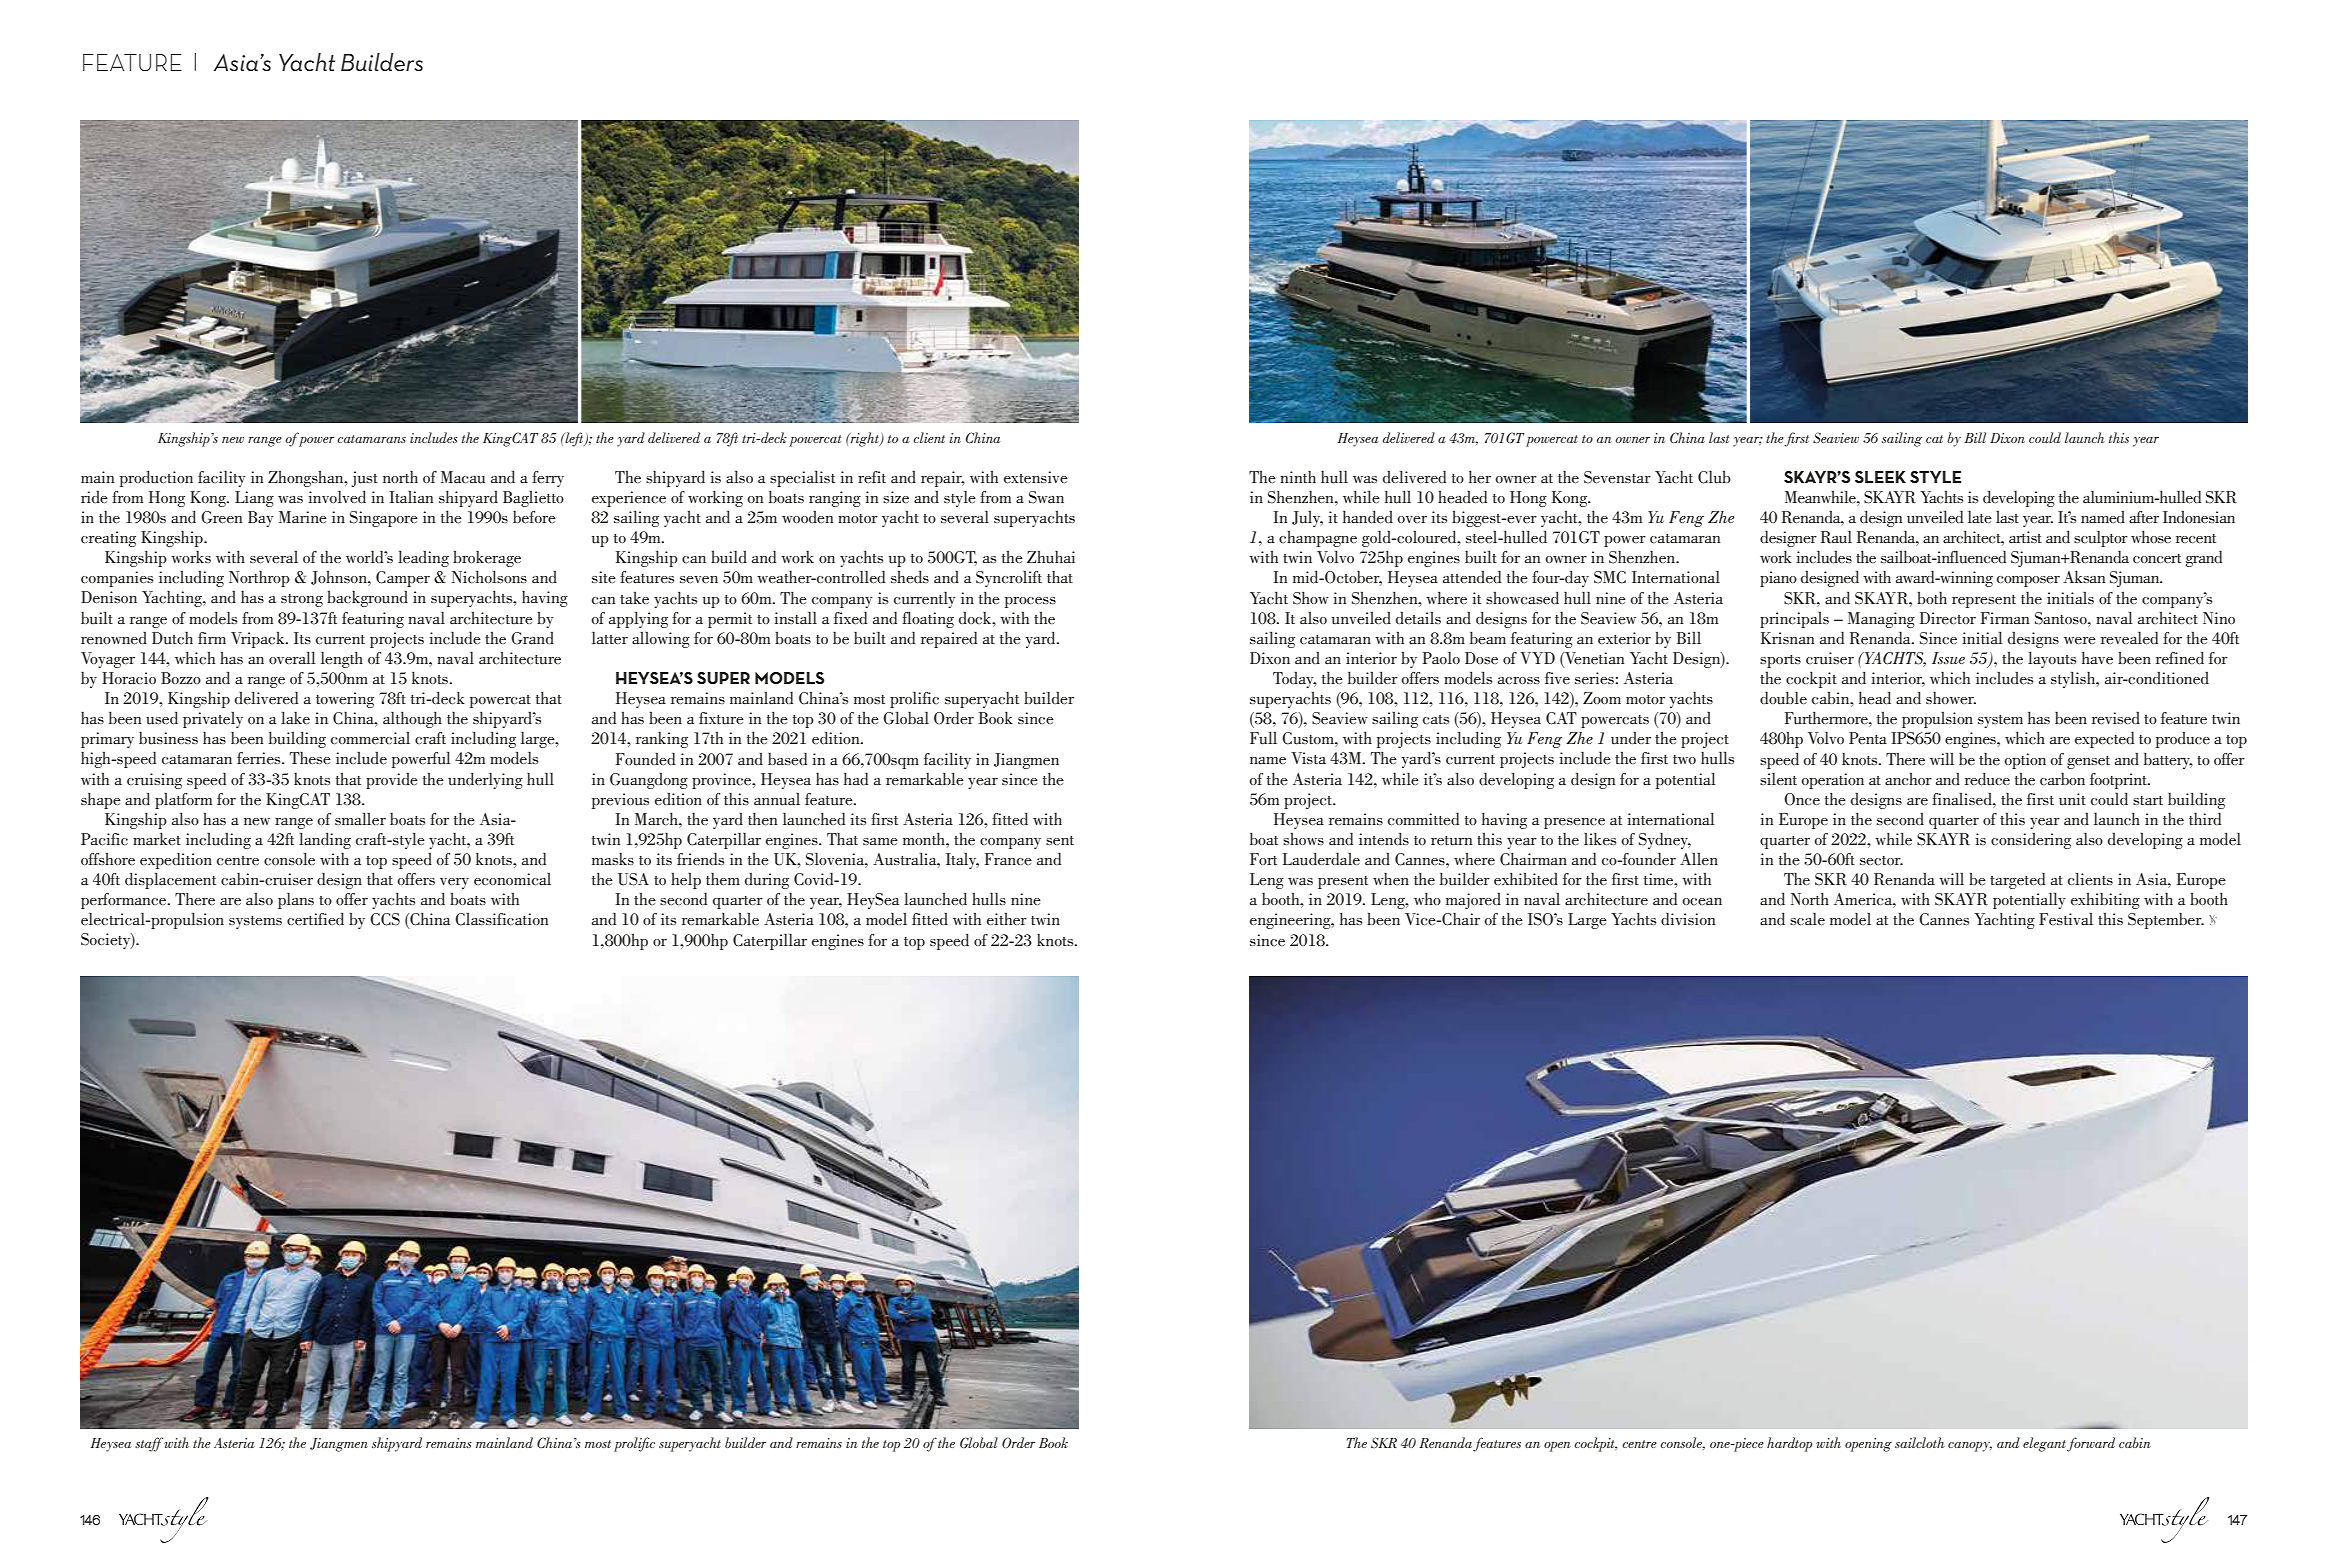  Describe the element at coordinates (1007, 919) in the page. I see `either` at that location.
